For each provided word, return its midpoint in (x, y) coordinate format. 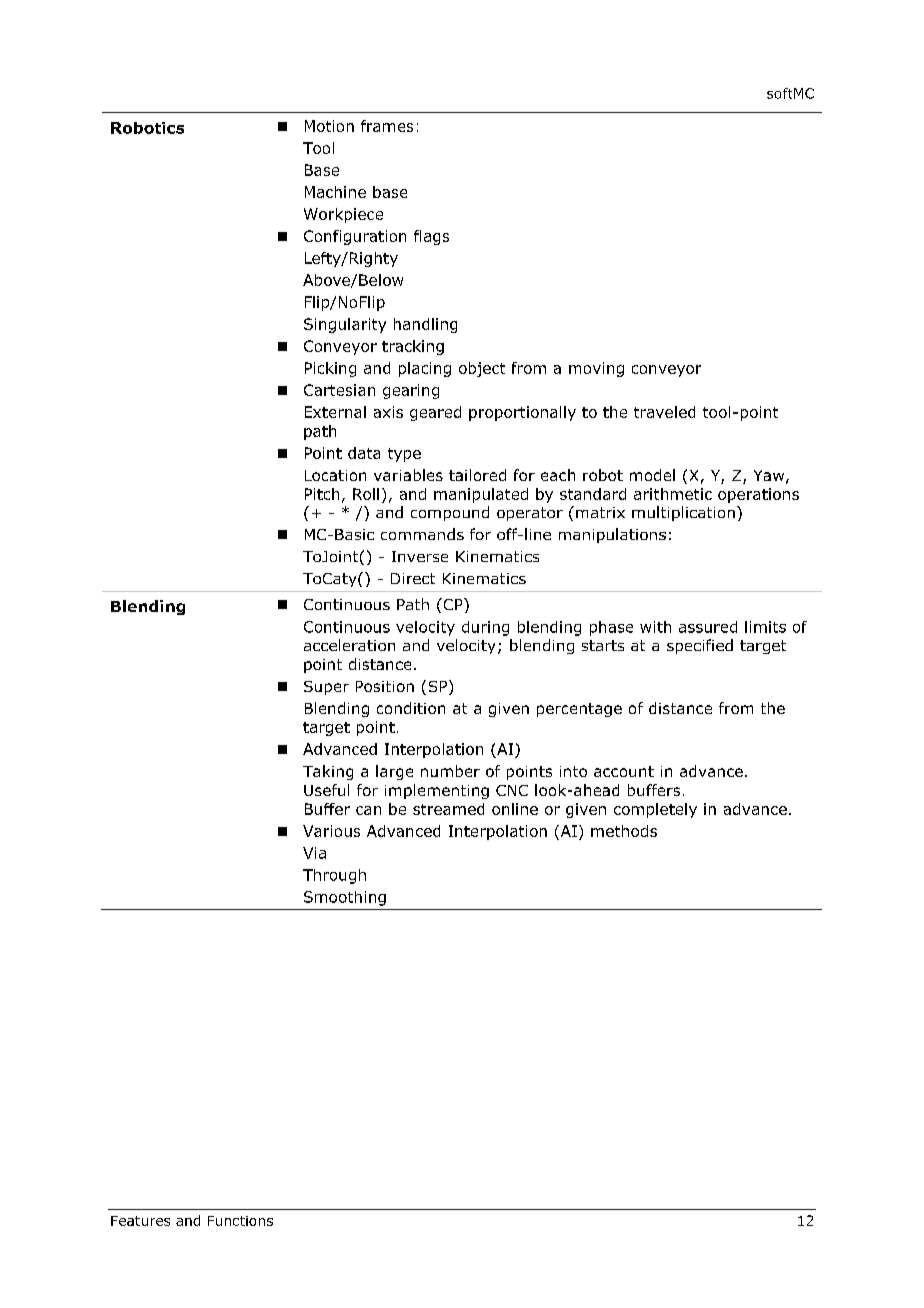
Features (140, 1221)
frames (387, 126)
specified (700, 646)
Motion (329, 126)
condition (411, 708)
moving (596, 369)
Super (326, 688)
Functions (240, 1221)
